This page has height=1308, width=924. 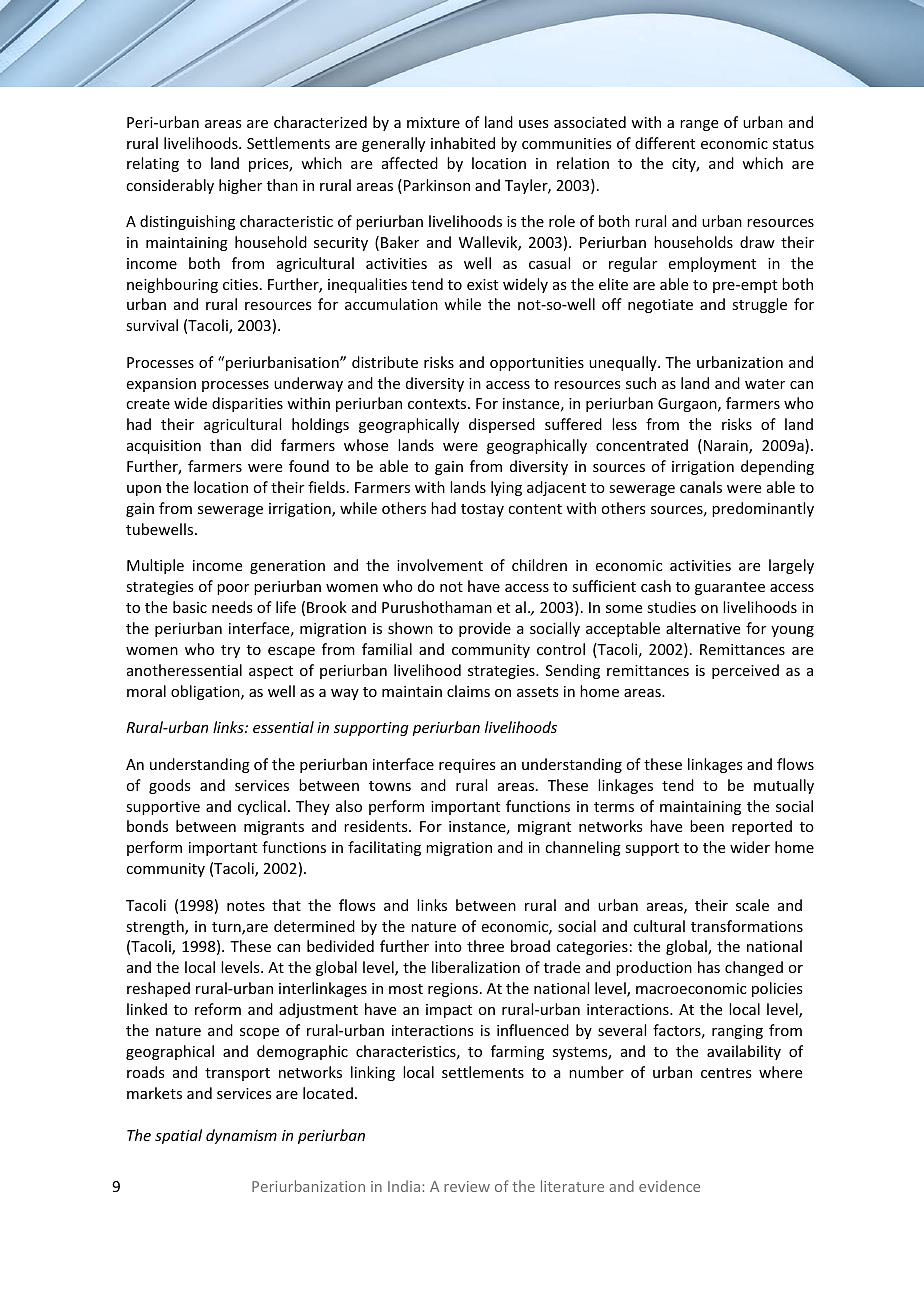 What do you see at coordinates (241, 1136) in the page?
I see `dynamism` at bounding box center [241, 1136].
